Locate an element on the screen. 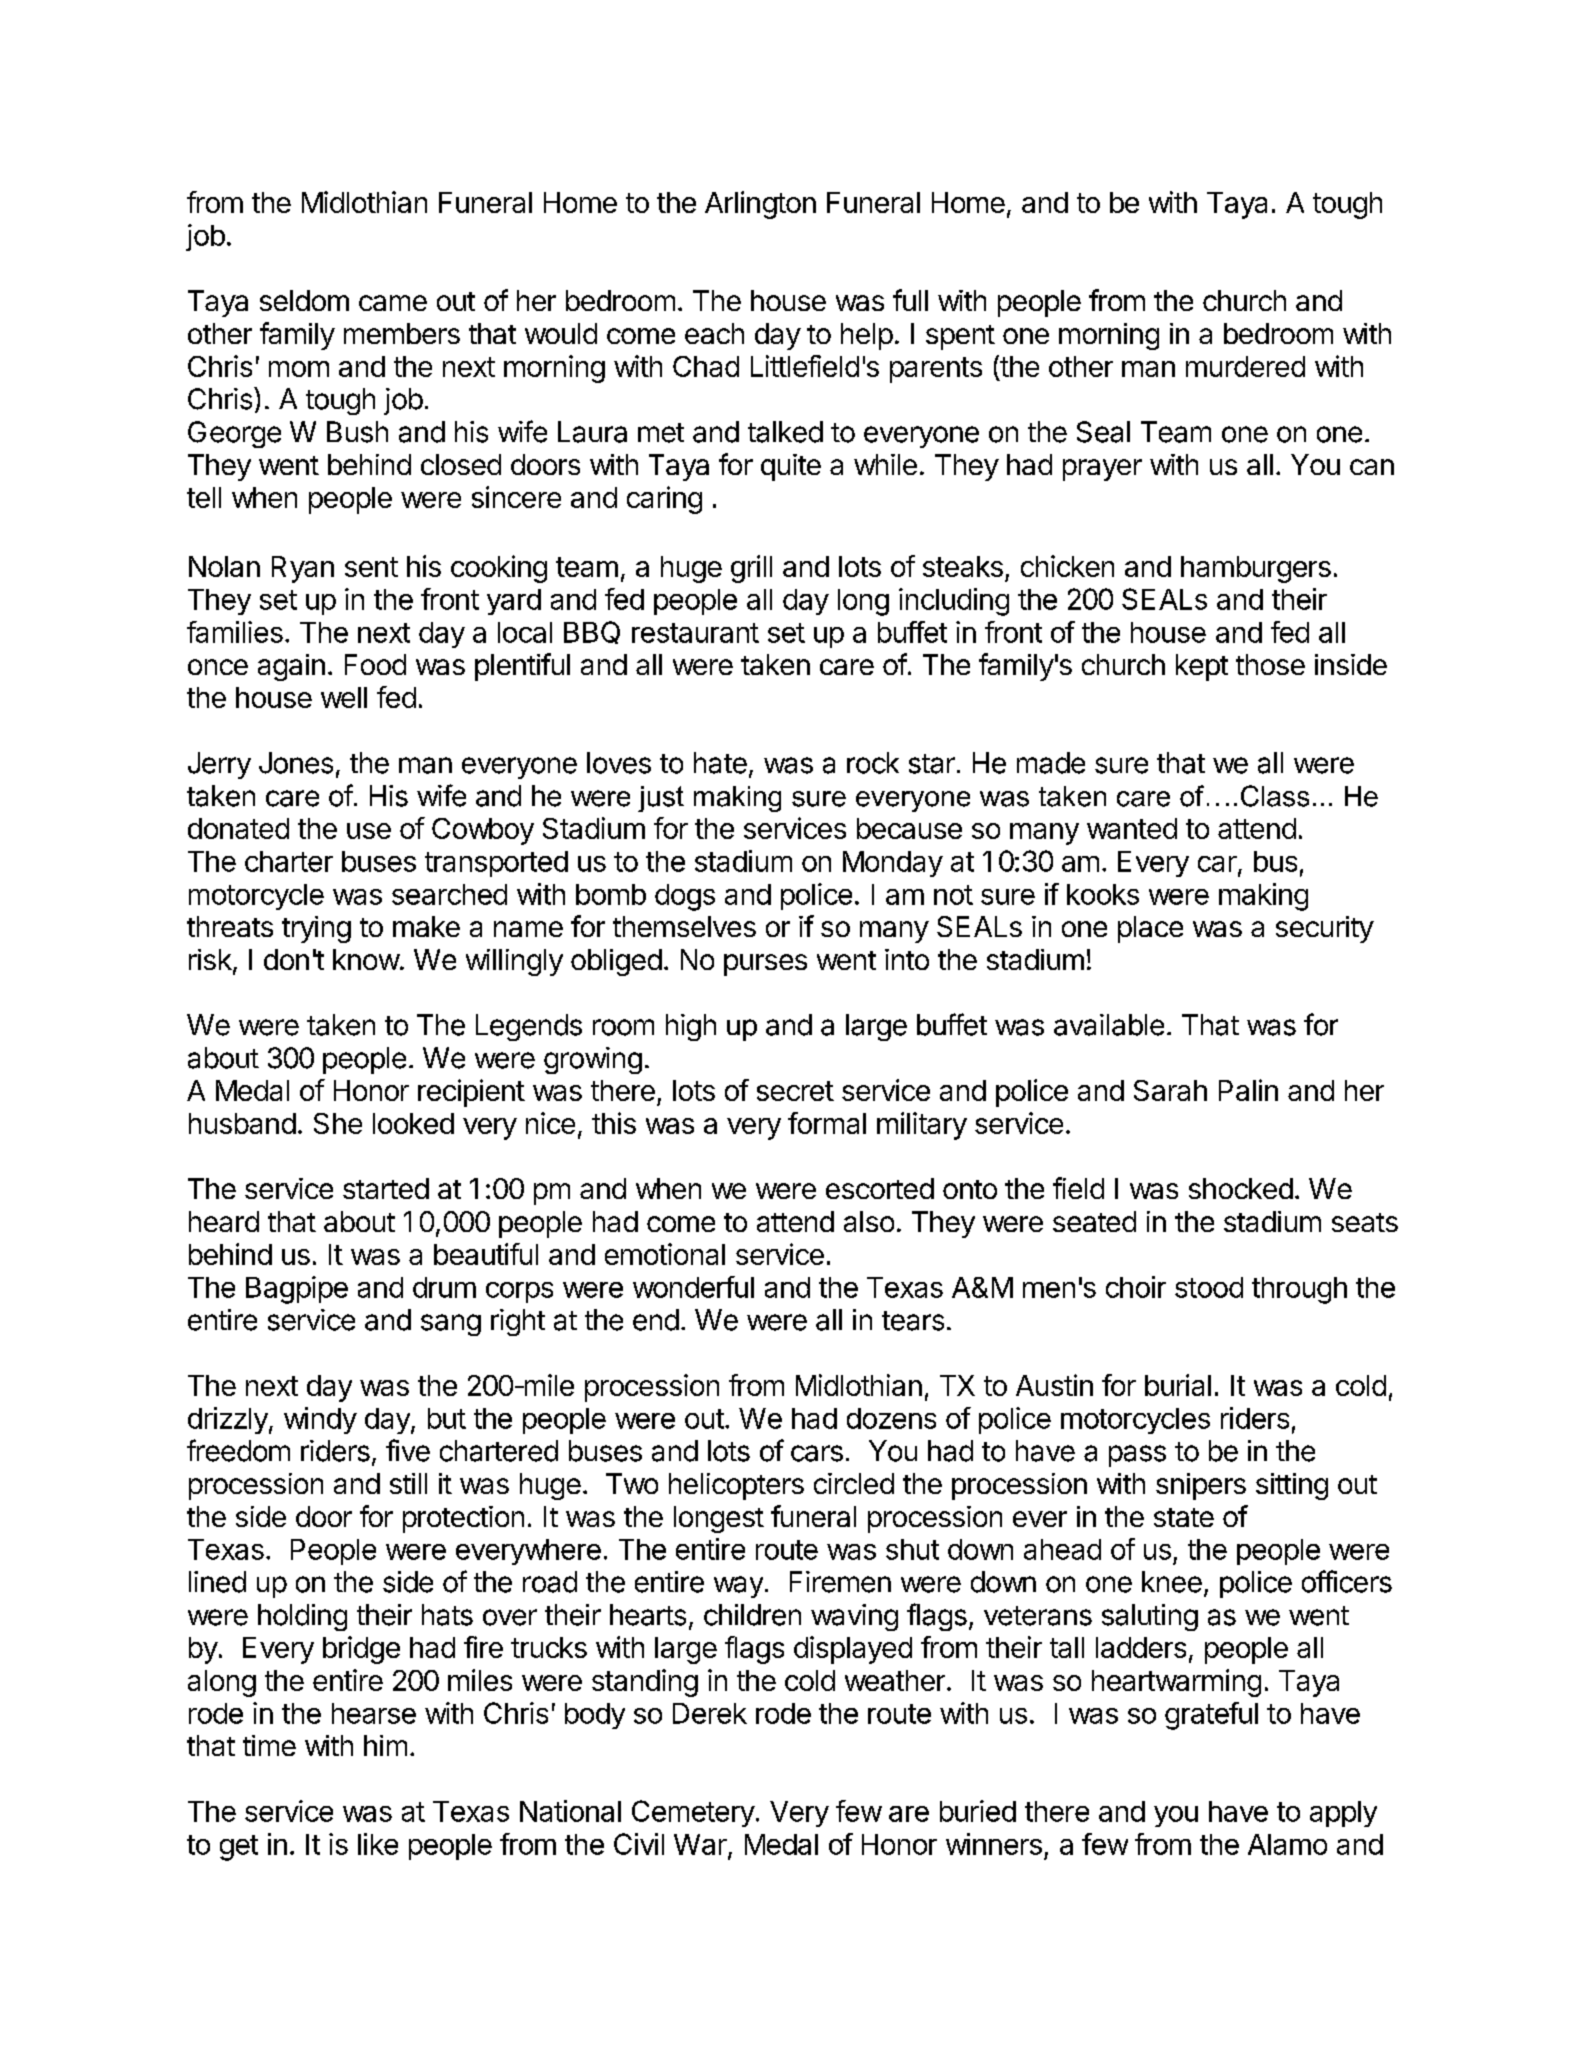  place is located at coordinates (1150, 929).
